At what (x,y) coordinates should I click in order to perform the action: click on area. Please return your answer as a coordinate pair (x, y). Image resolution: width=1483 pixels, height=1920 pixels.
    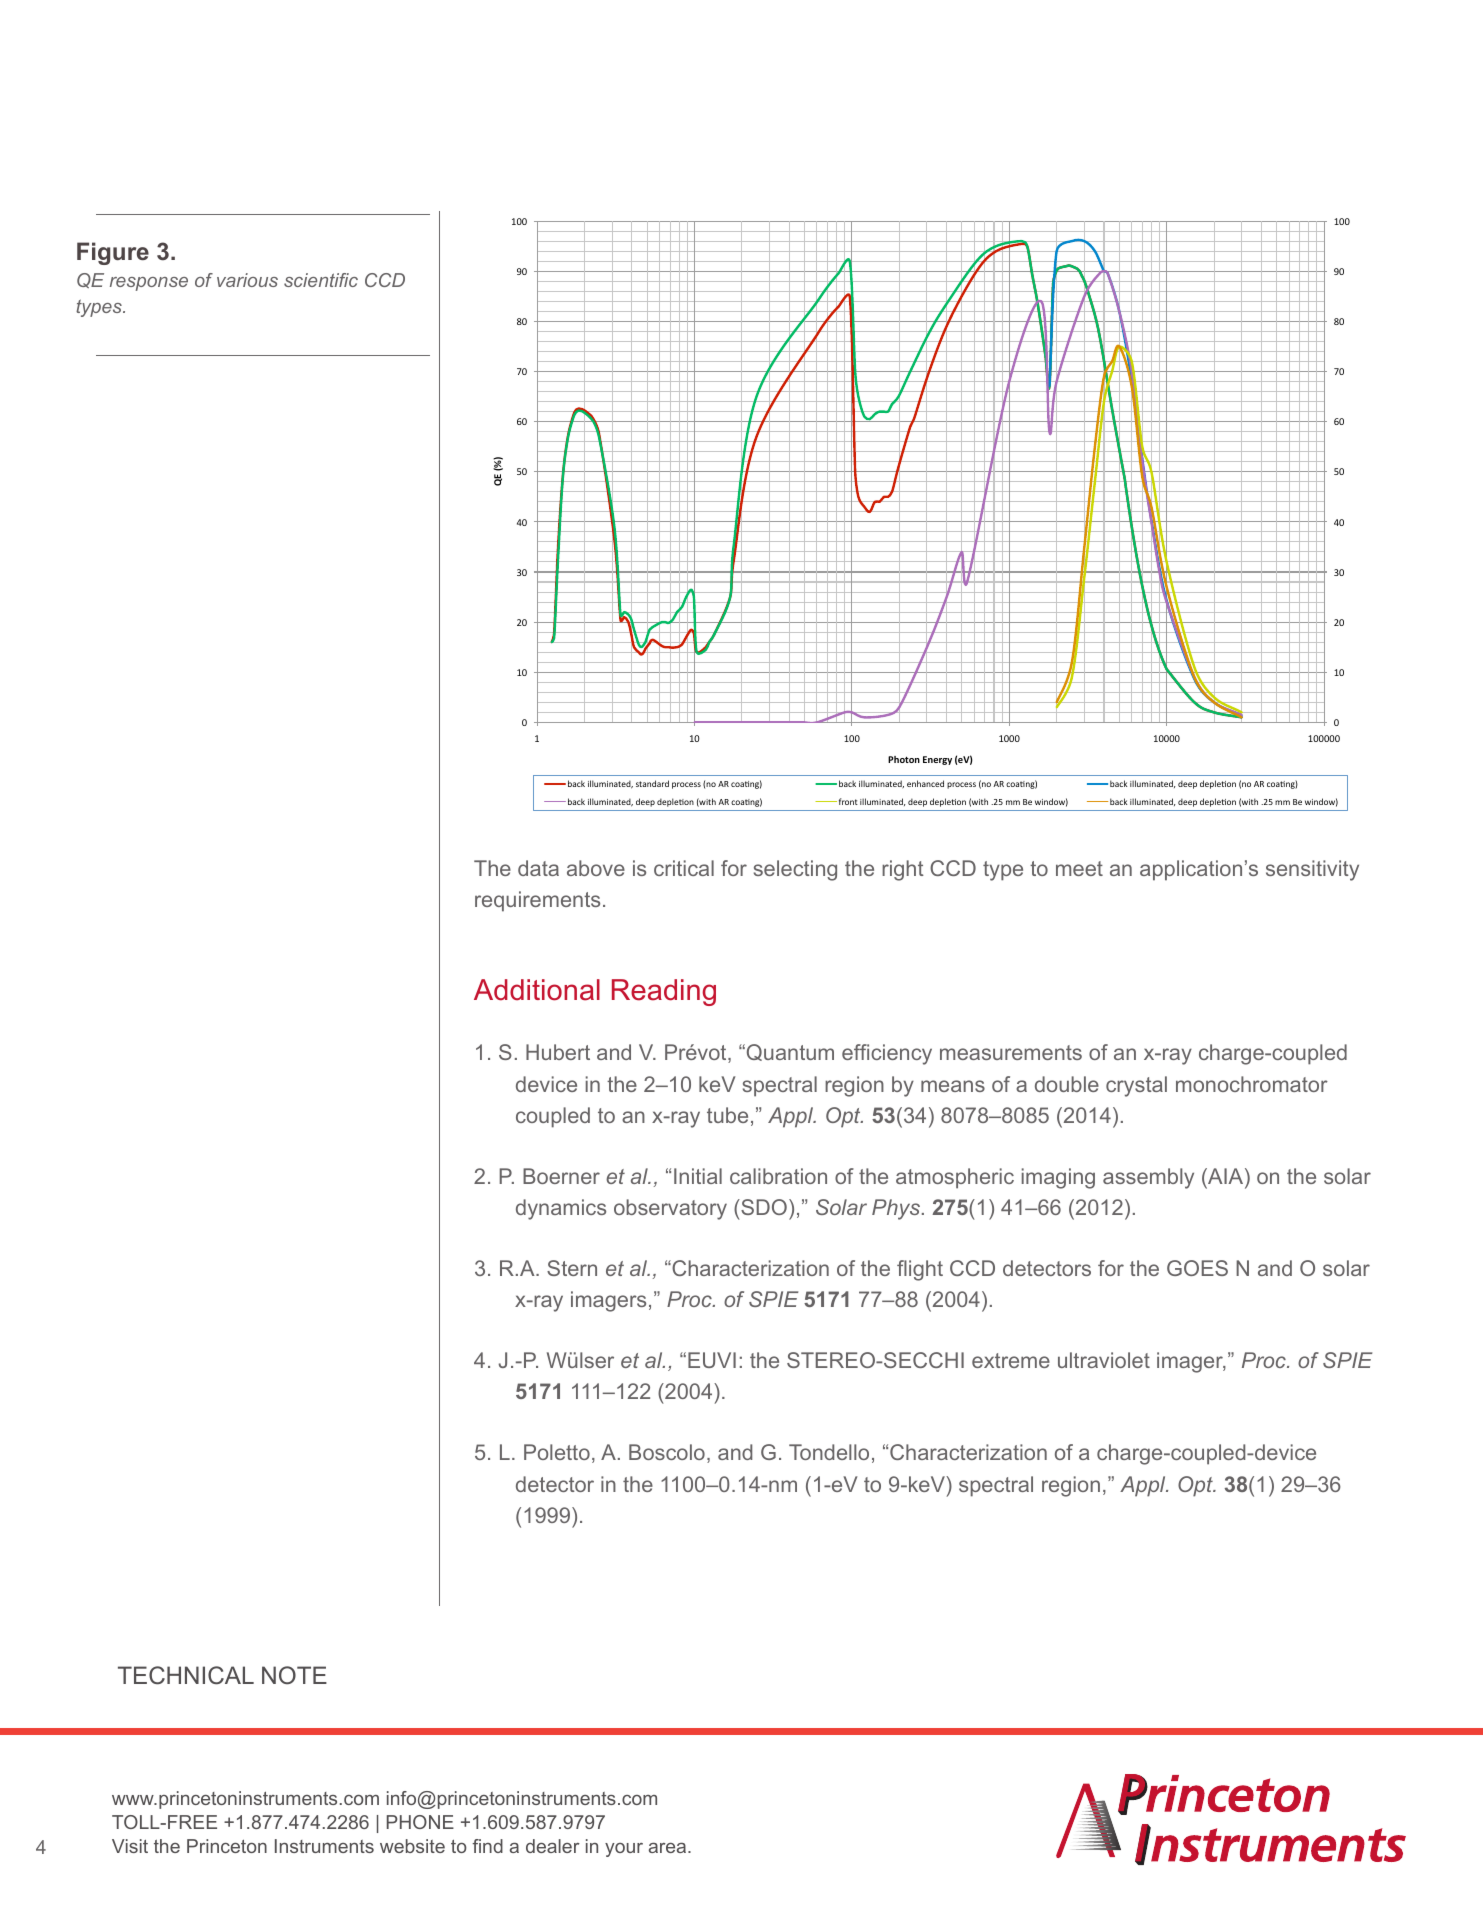
    Looking at the image, I should click on (669, 1848).
